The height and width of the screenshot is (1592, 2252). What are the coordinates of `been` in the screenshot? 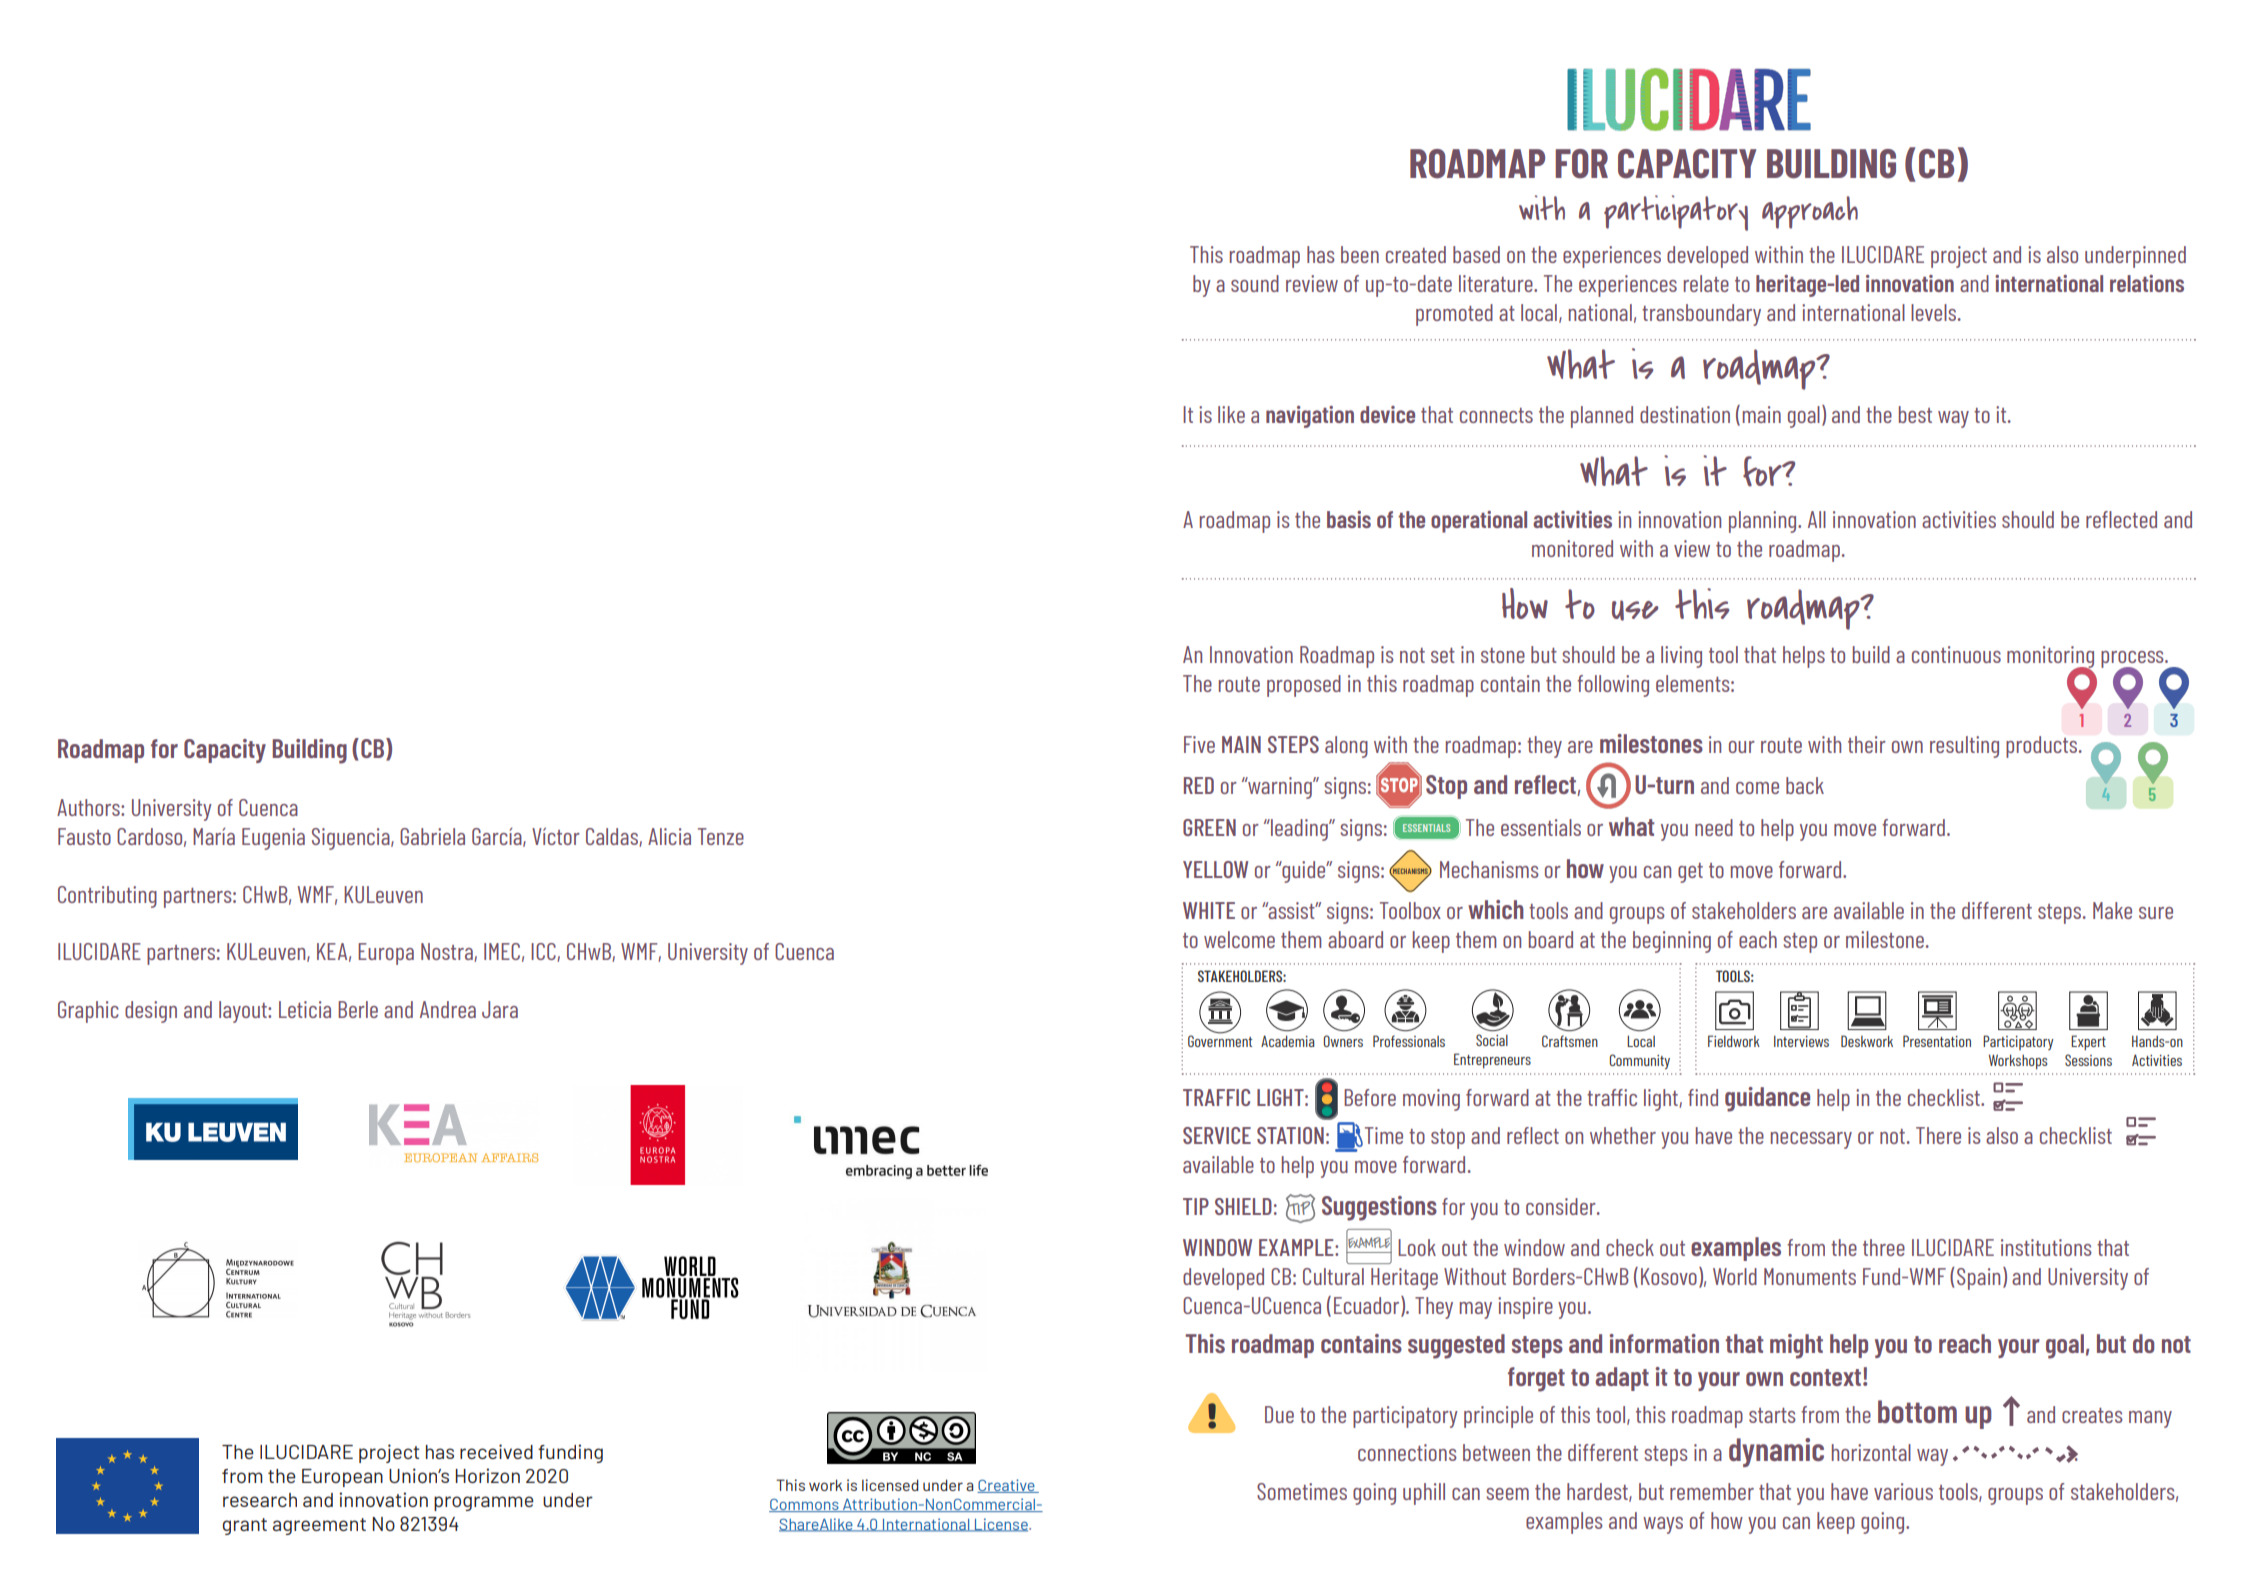 It's located at (1360, 254).
